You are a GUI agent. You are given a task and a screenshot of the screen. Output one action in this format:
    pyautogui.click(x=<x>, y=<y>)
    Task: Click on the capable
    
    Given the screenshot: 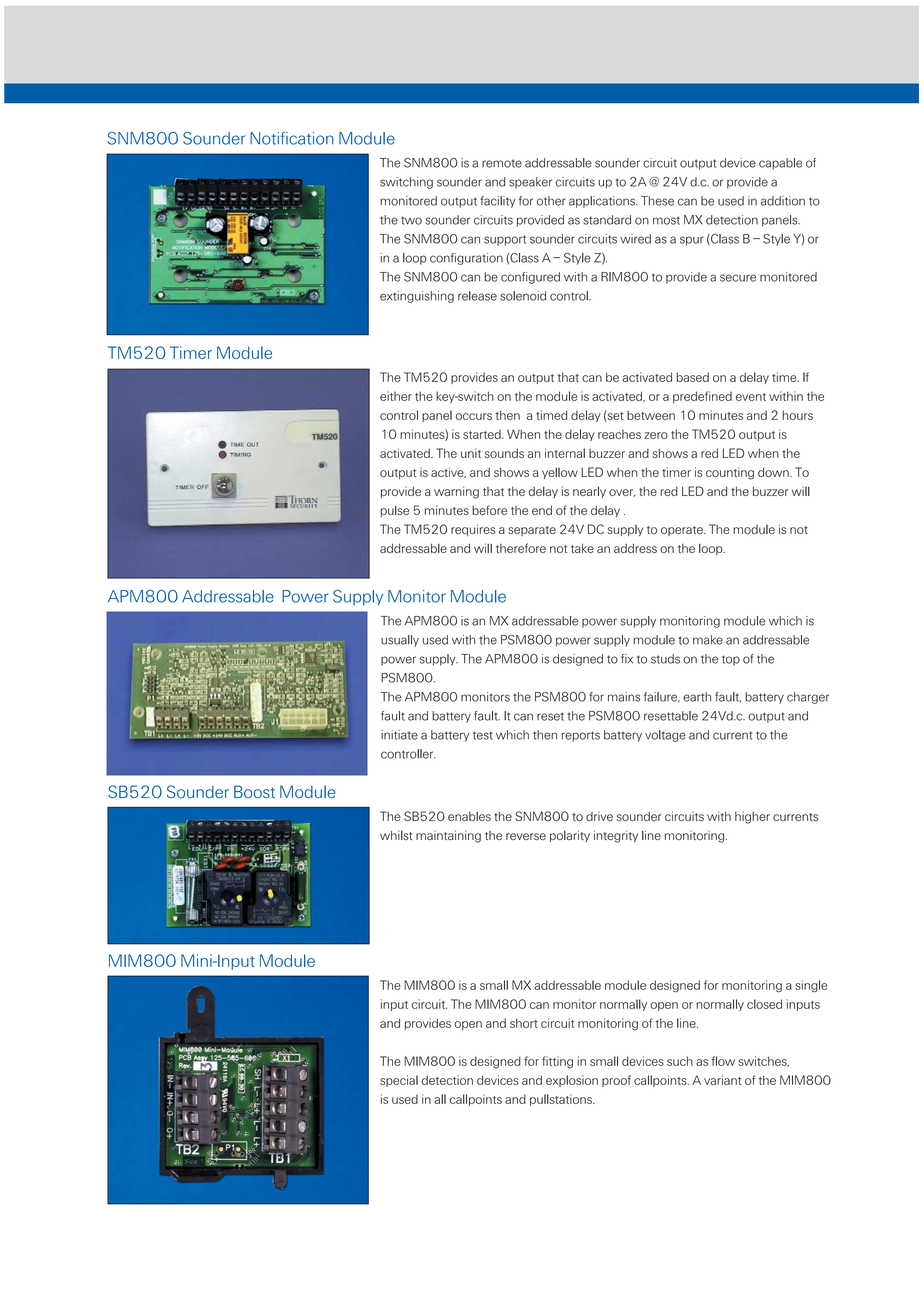 What is the action you would take?
    pyautogui.click(x=780, y=164)
